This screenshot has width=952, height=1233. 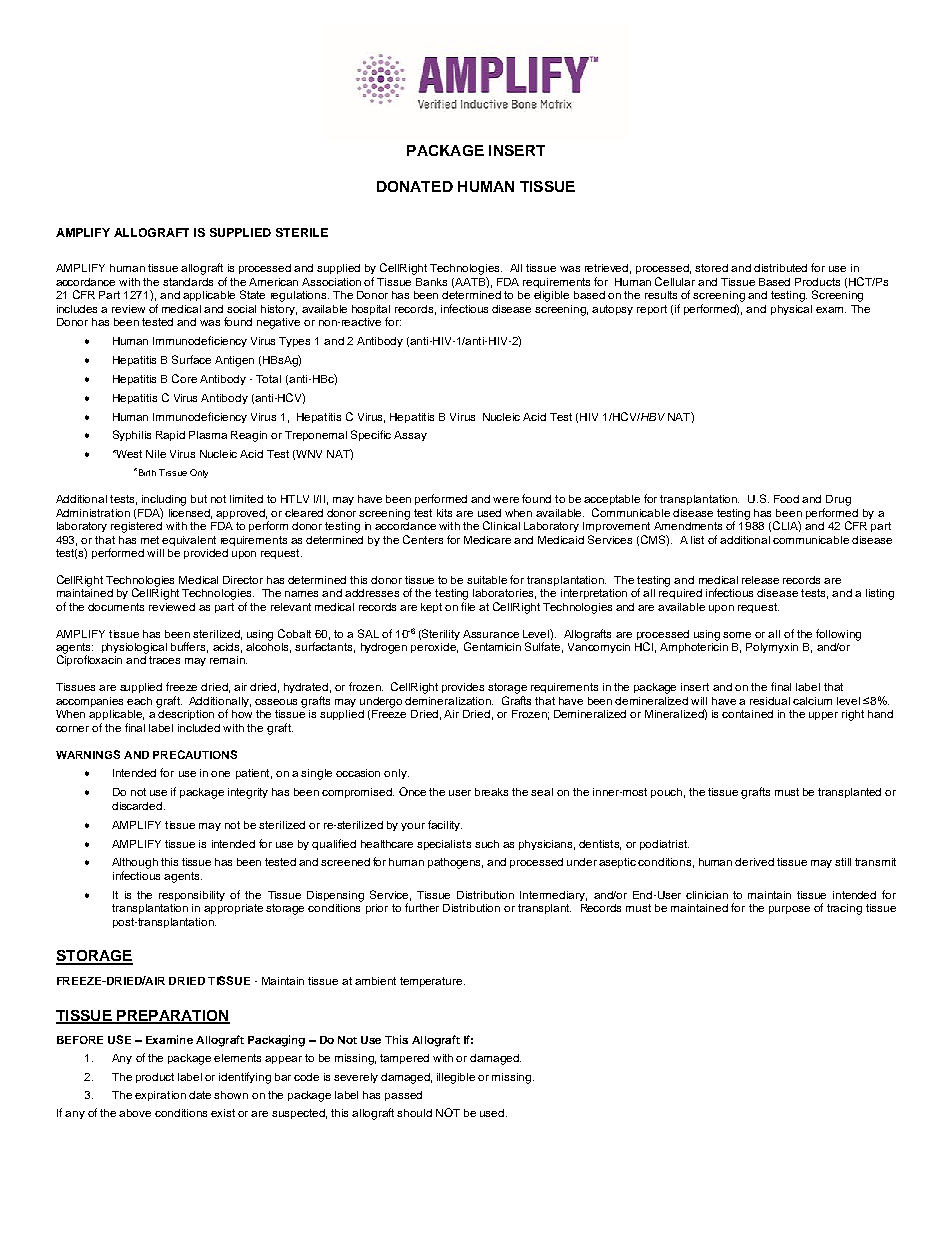 What do you see at coordinates (160, 1096) in the screenshot?
I see `expiration` at bounding box center [160, 1096].
